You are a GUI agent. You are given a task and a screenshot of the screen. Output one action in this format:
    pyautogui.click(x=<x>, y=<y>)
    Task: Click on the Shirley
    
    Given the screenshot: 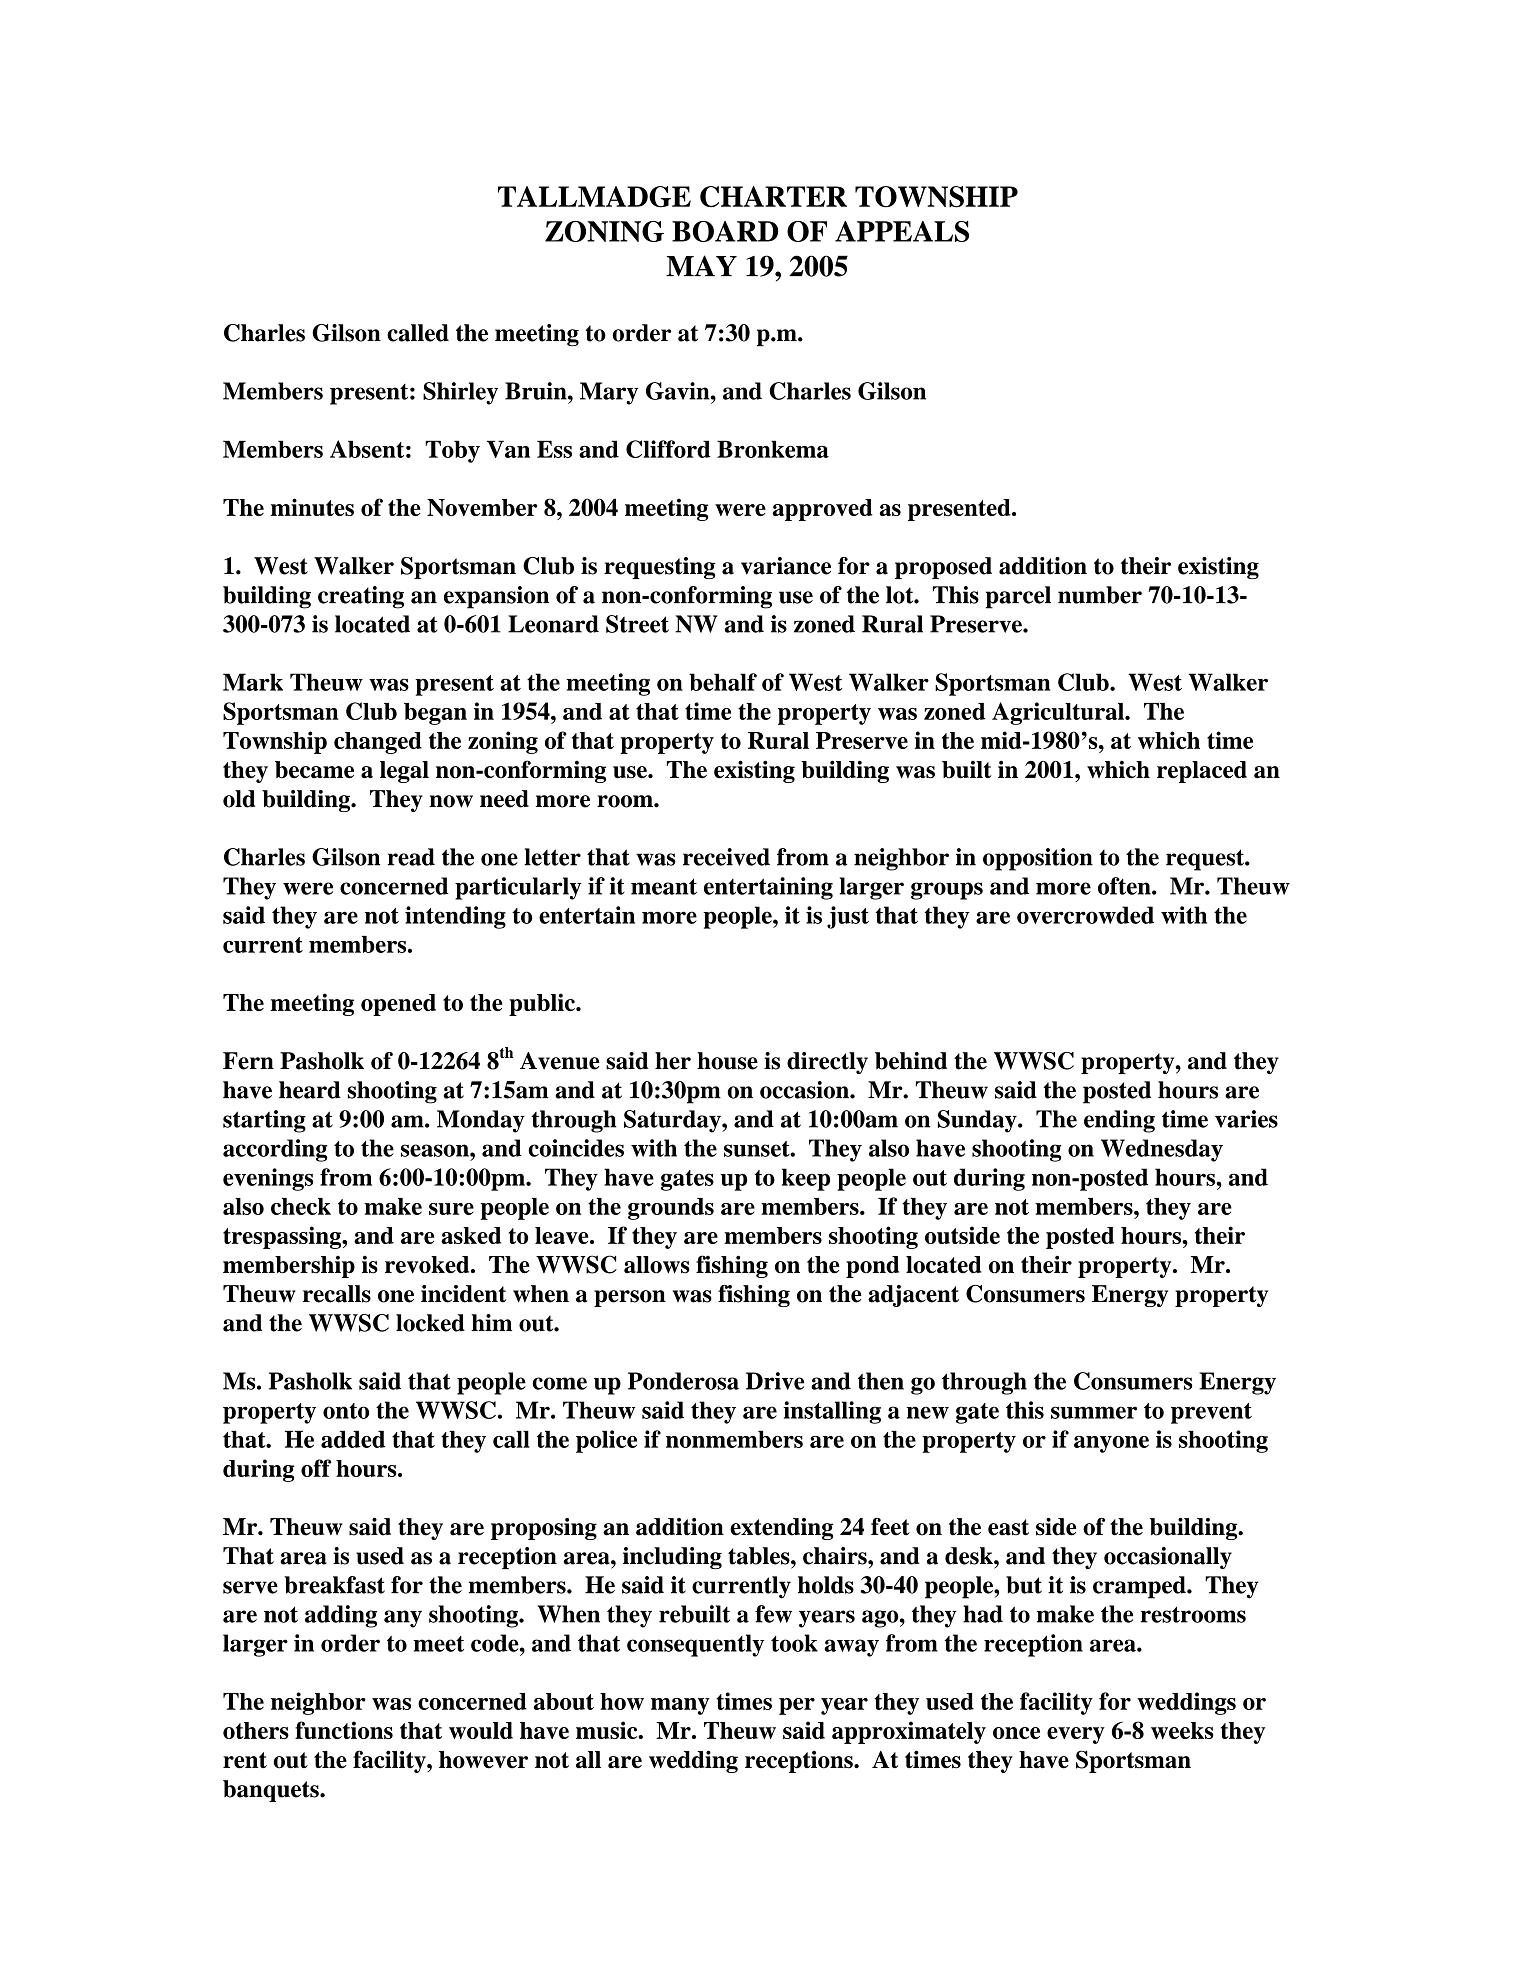 What is the action you would take?
    pyautogui.click(x=460, y=393)
